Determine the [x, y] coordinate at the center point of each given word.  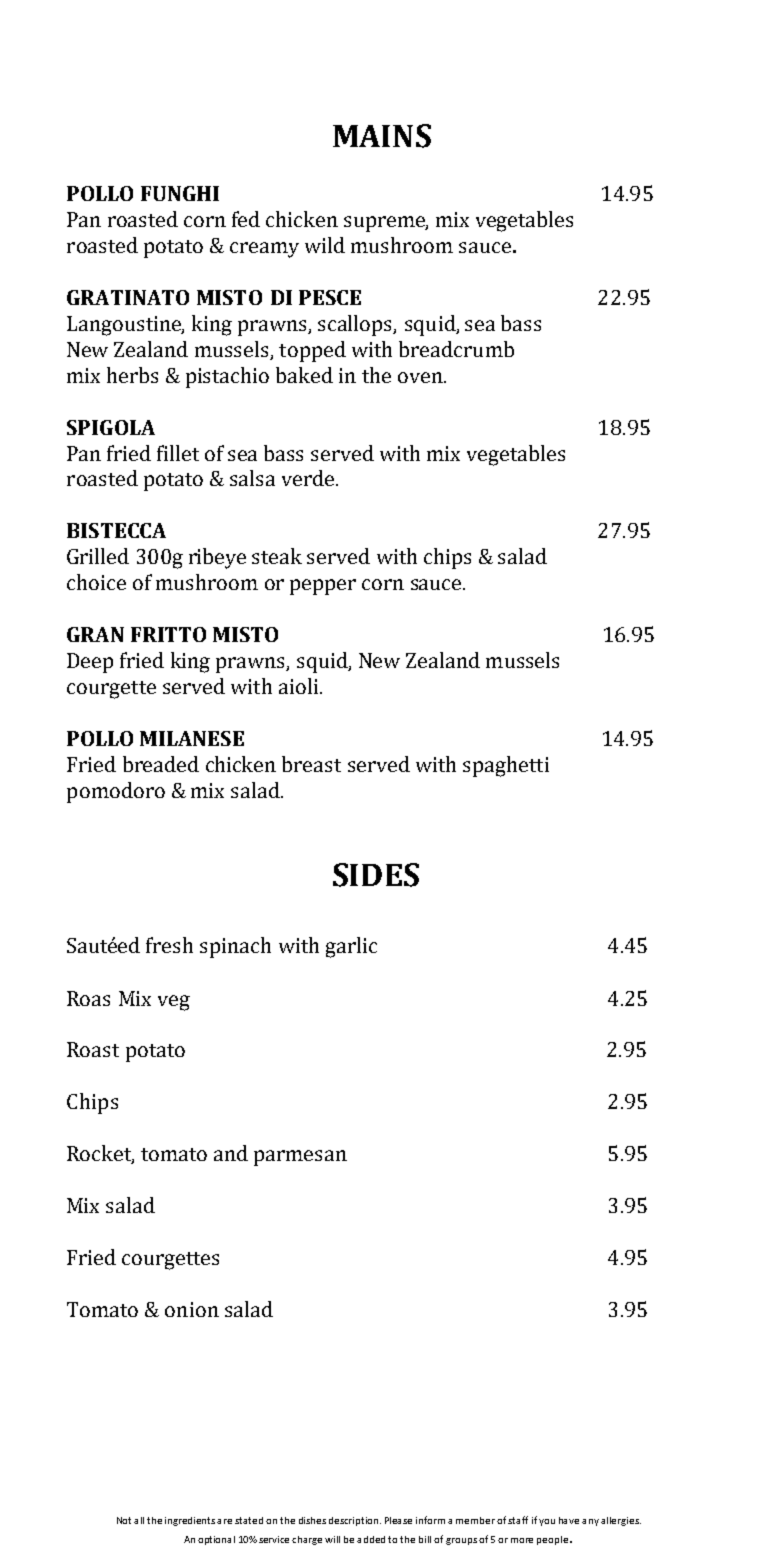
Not [124, 1520]
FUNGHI [180, 193]
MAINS [382, 136]
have [569, 1520]
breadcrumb [456, 349]
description [355, 1521]
